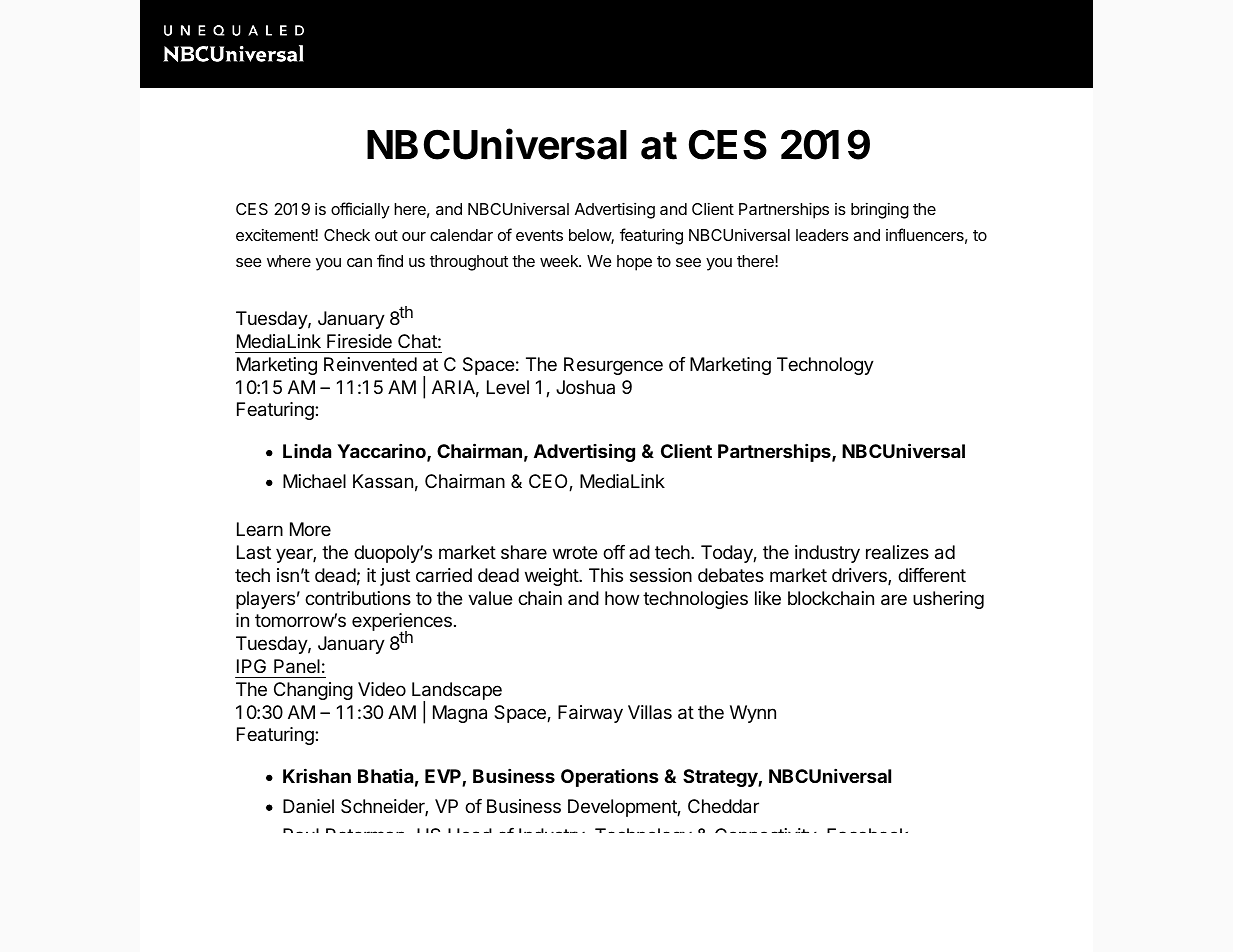  Describe the element at coordinates (880, 211) in the screenshot. I see `bringing` at that location.
